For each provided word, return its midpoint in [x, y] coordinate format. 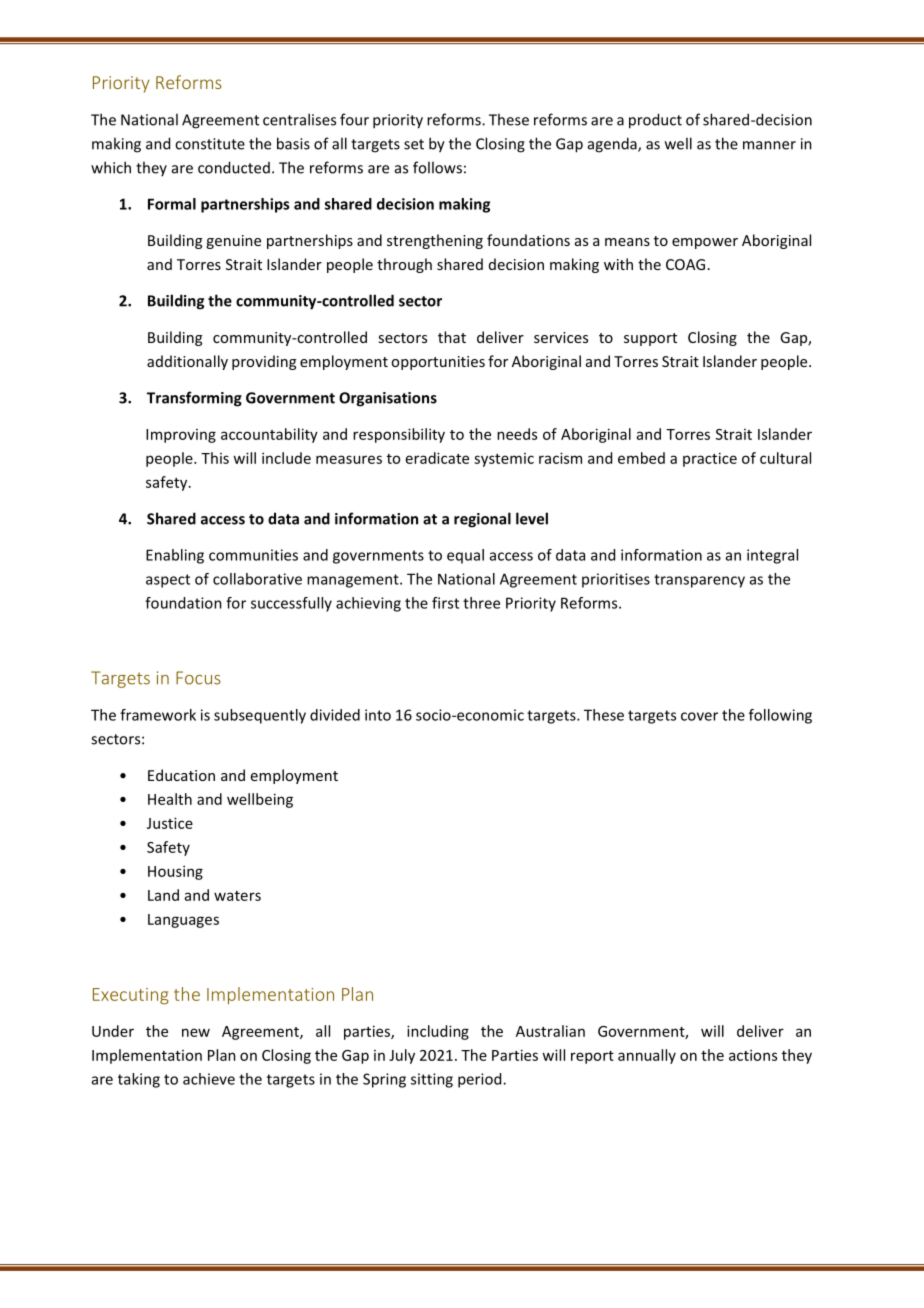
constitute [210, 144]
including [438, 1032]
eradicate [437, 458]
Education [181, 775]
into [378, 715]
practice [710, 459]
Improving [181, 436]
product [655, 121]
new [196, 1032]
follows [437, 167]
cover [699, 716]
